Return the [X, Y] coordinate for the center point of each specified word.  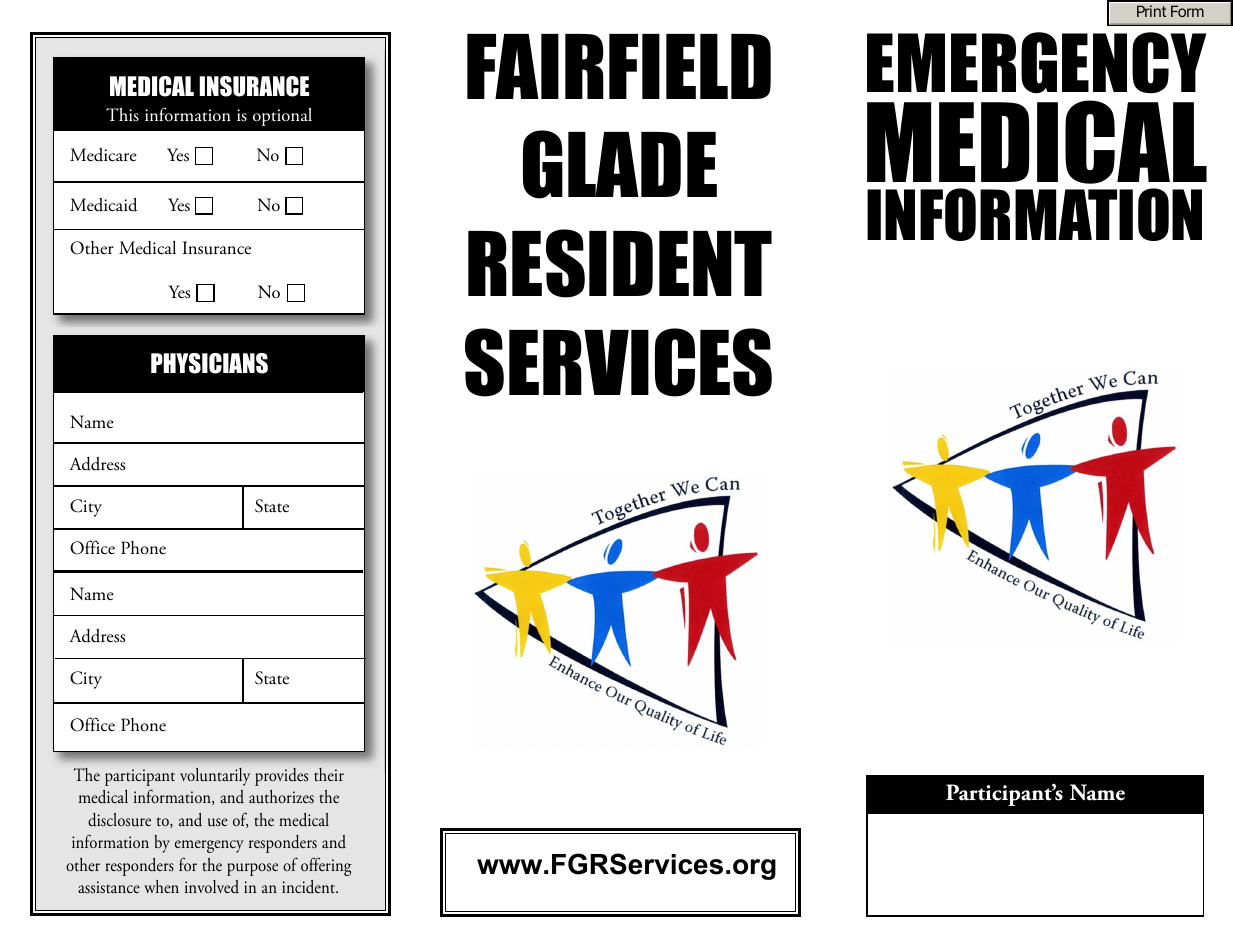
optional [282, 117]
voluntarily [215, 777]
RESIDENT [620, 263]
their [329, 774]
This [122, 115]
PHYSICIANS [209, 363]
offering [326, 866]
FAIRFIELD [619, 66]
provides [281, 777]
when [161, 886]
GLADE [620, 164]
